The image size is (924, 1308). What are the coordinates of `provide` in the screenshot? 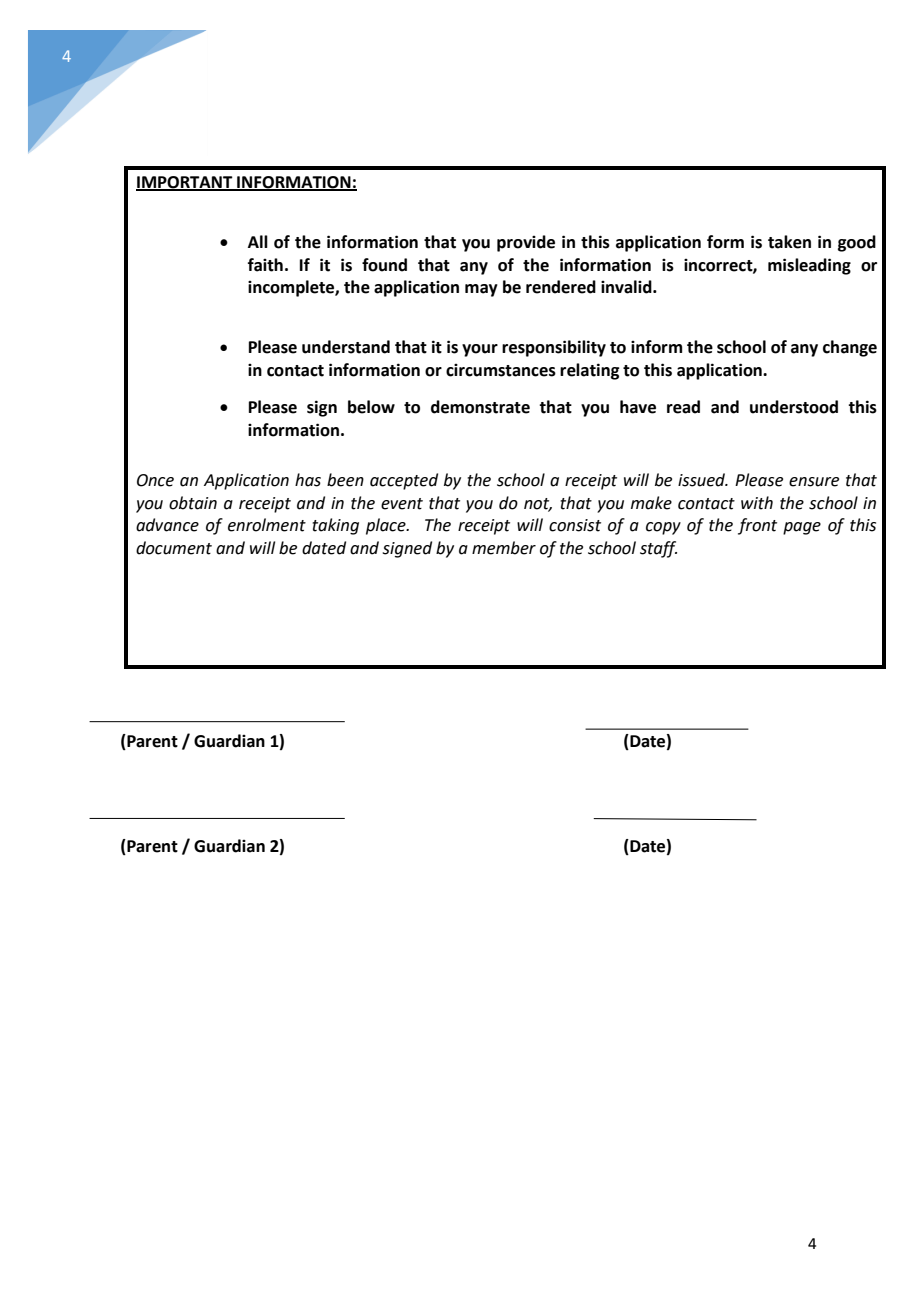 It's located at (526, 243).
